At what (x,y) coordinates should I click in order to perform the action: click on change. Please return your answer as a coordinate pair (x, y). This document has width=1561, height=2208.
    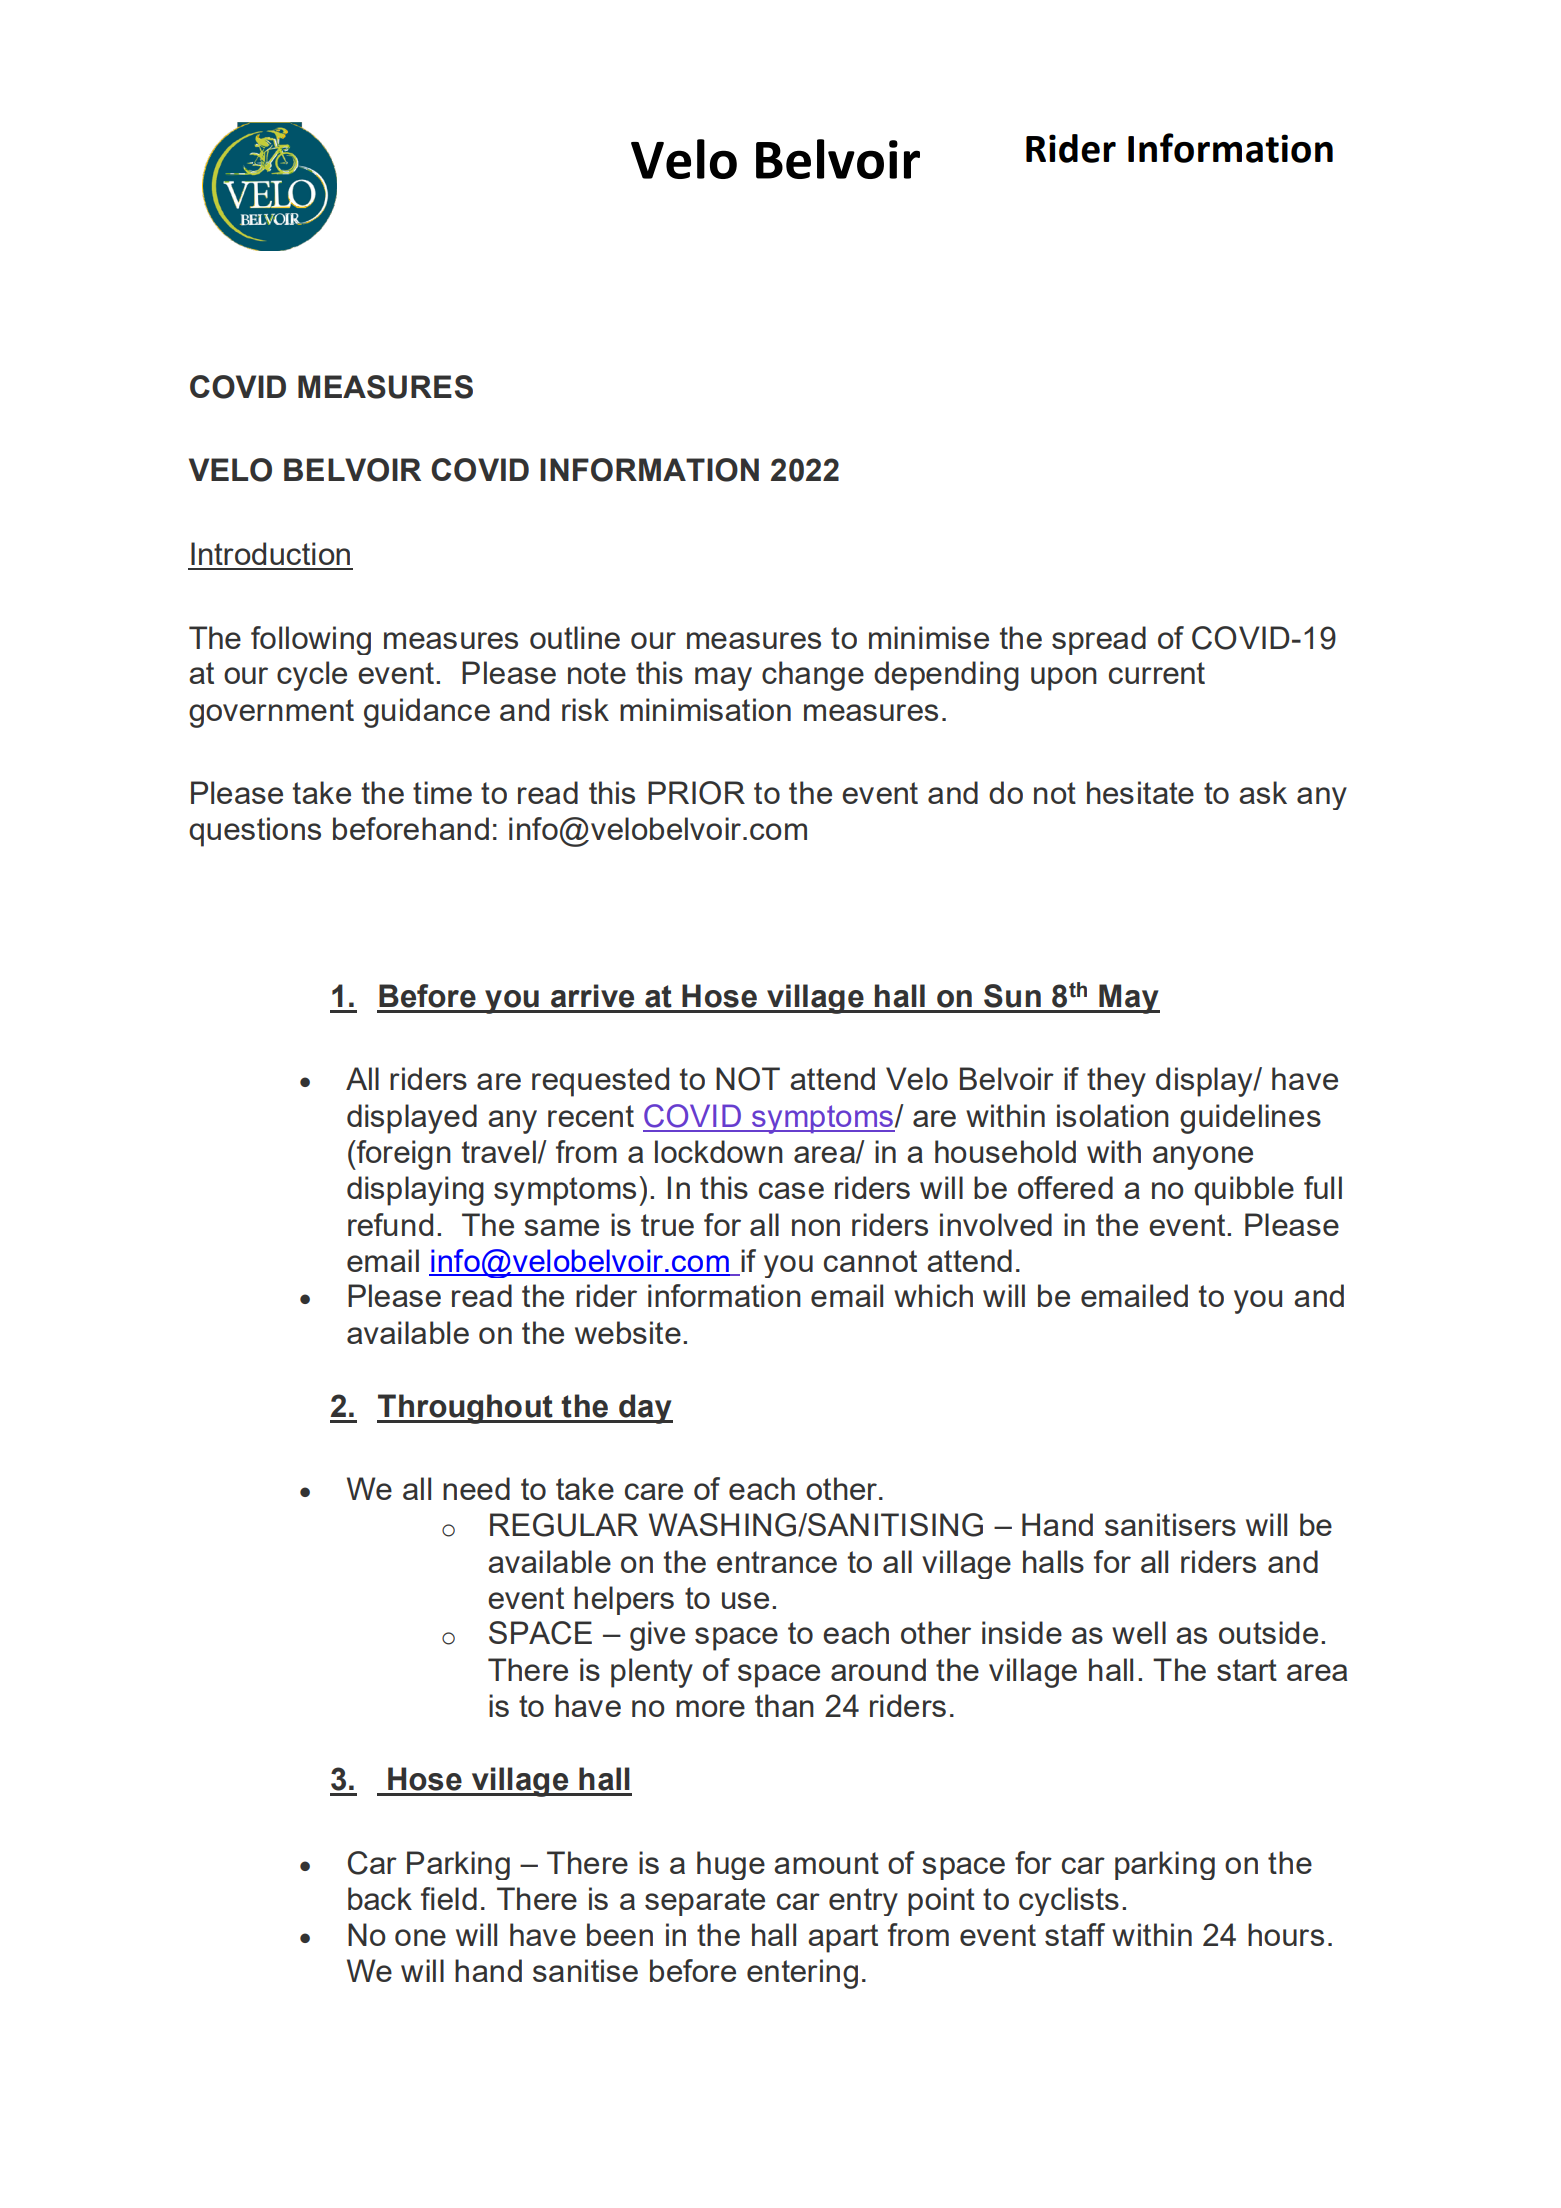
    Looking at the image, I should click on (813, 676).
